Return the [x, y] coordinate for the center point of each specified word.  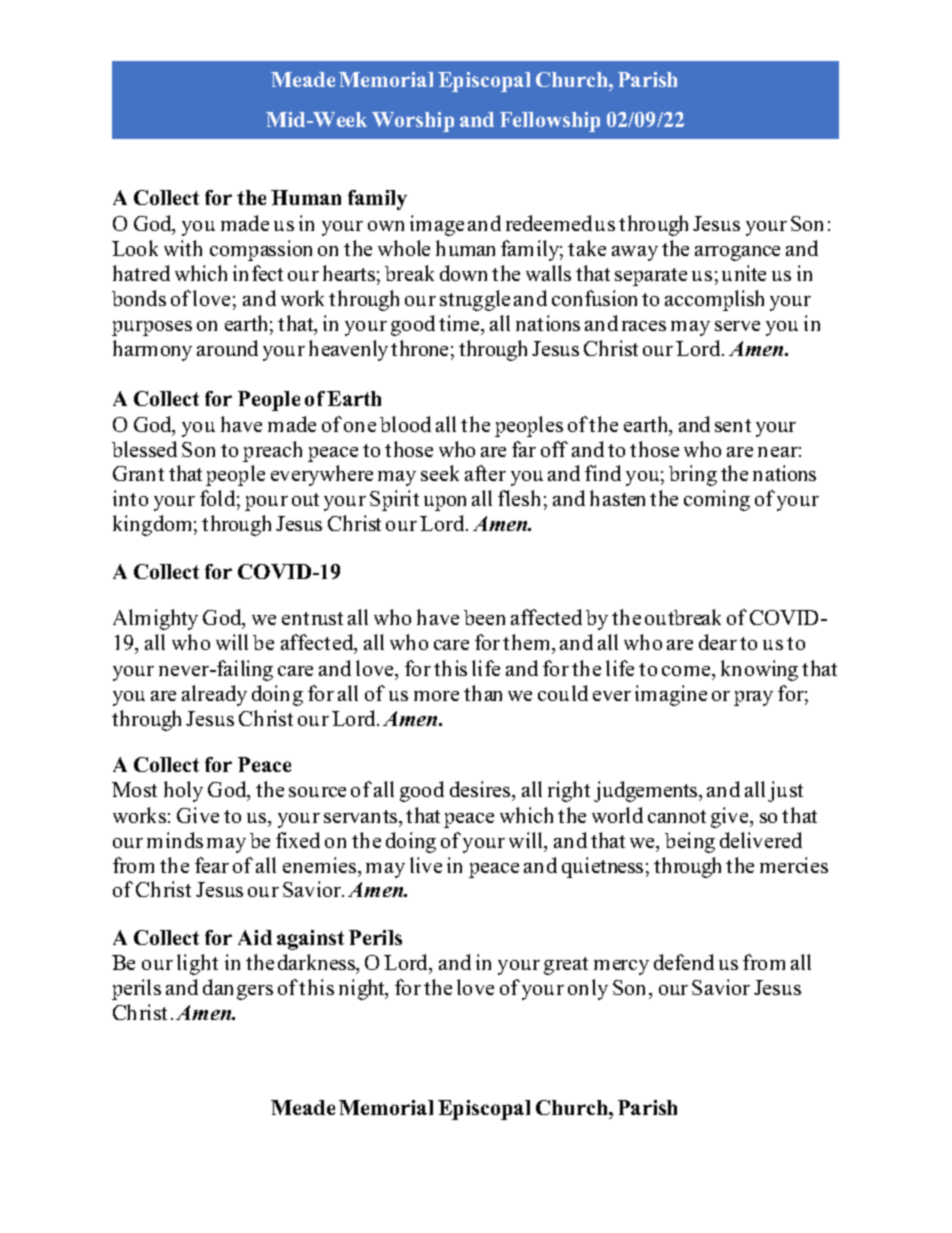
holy [183, 791]
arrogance [737, 253]
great [566, 966]
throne [419, 348]
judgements [647, 791]
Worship [413, 122]
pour [266, 503]
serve [737, 326]
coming [717, 500]
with [183, 248]
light [197, 964]
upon [445, 503]
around [227, 348]
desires [481, 789]
